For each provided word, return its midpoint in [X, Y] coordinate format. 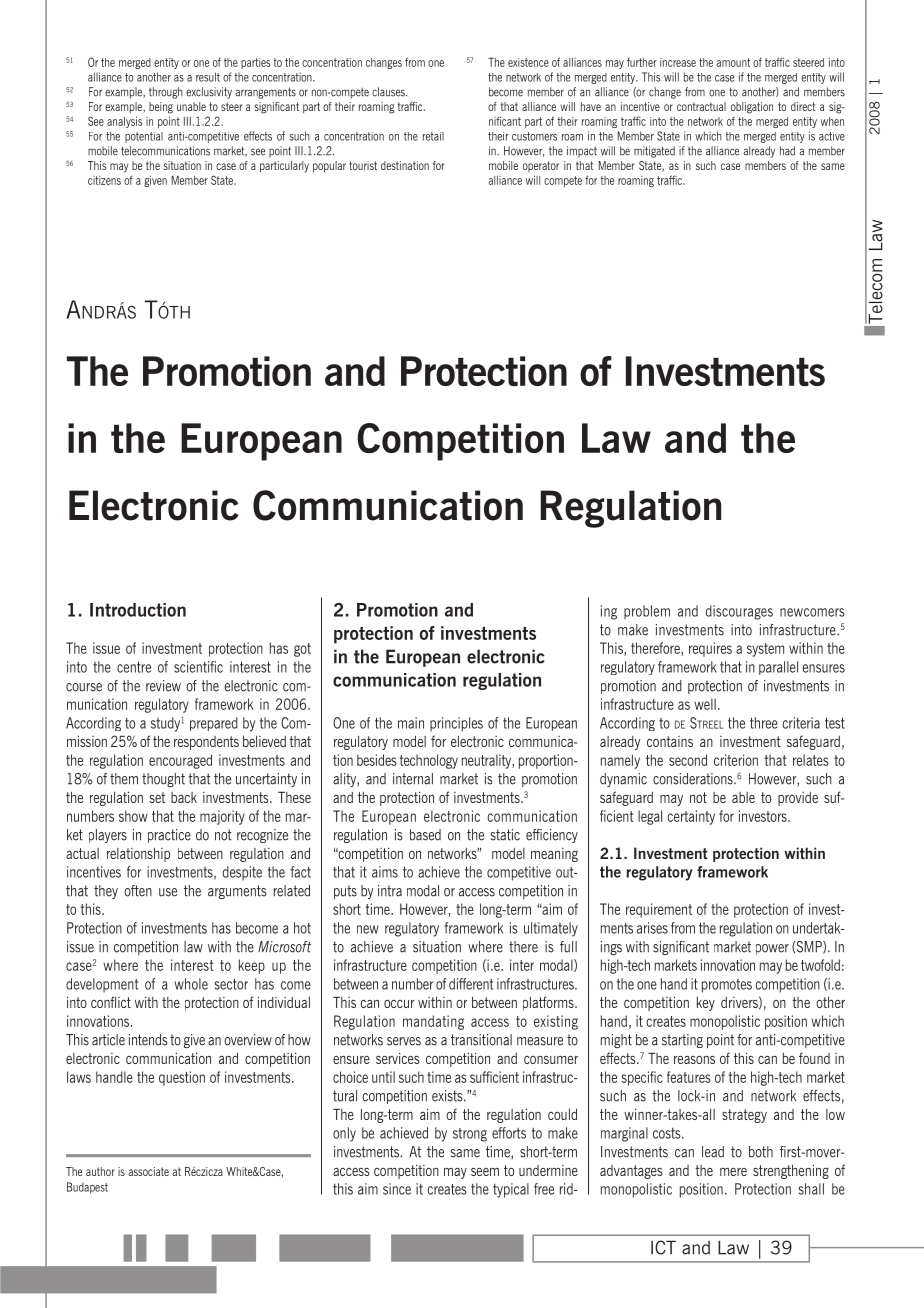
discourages [739, 612]
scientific [198, 667]
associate [148, 1171]
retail [433, 136]
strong [470, 1135]
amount [733, 62]
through [166, 93]
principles [456, 724]
